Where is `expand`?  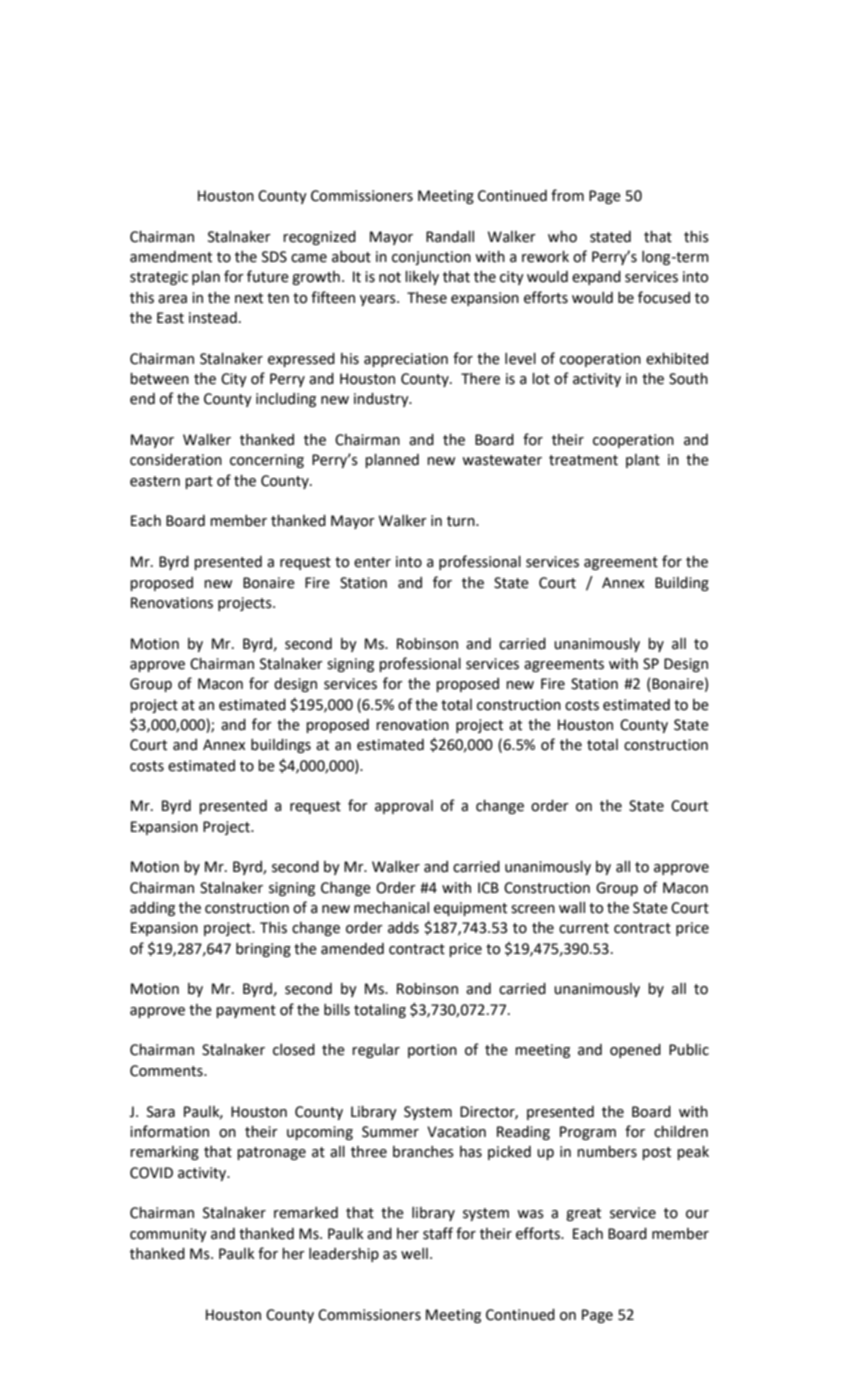 expand is located at coordinates (596, 278).
